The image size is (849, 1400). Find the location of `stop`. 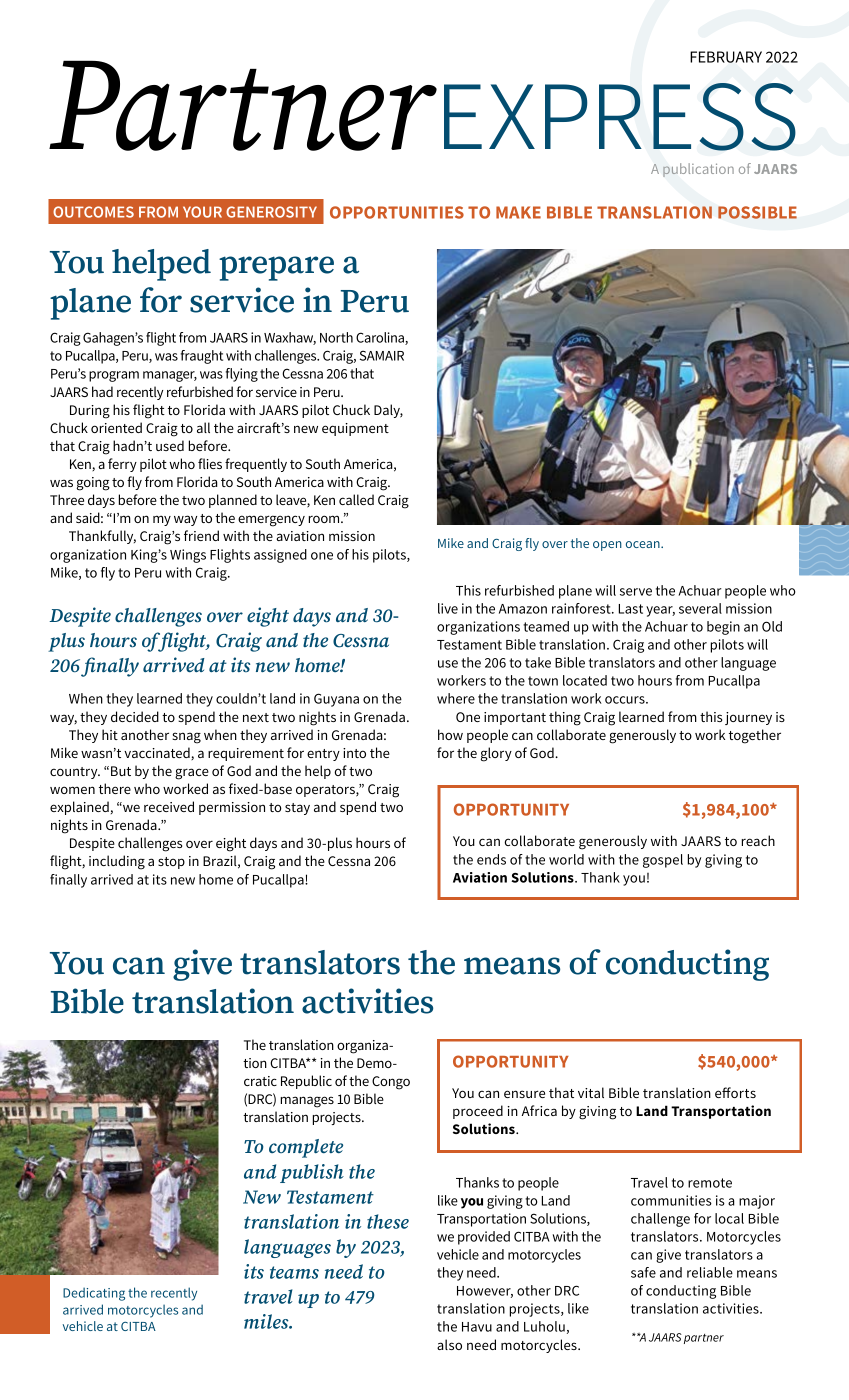

stop is located at coordinates (171, 863).
